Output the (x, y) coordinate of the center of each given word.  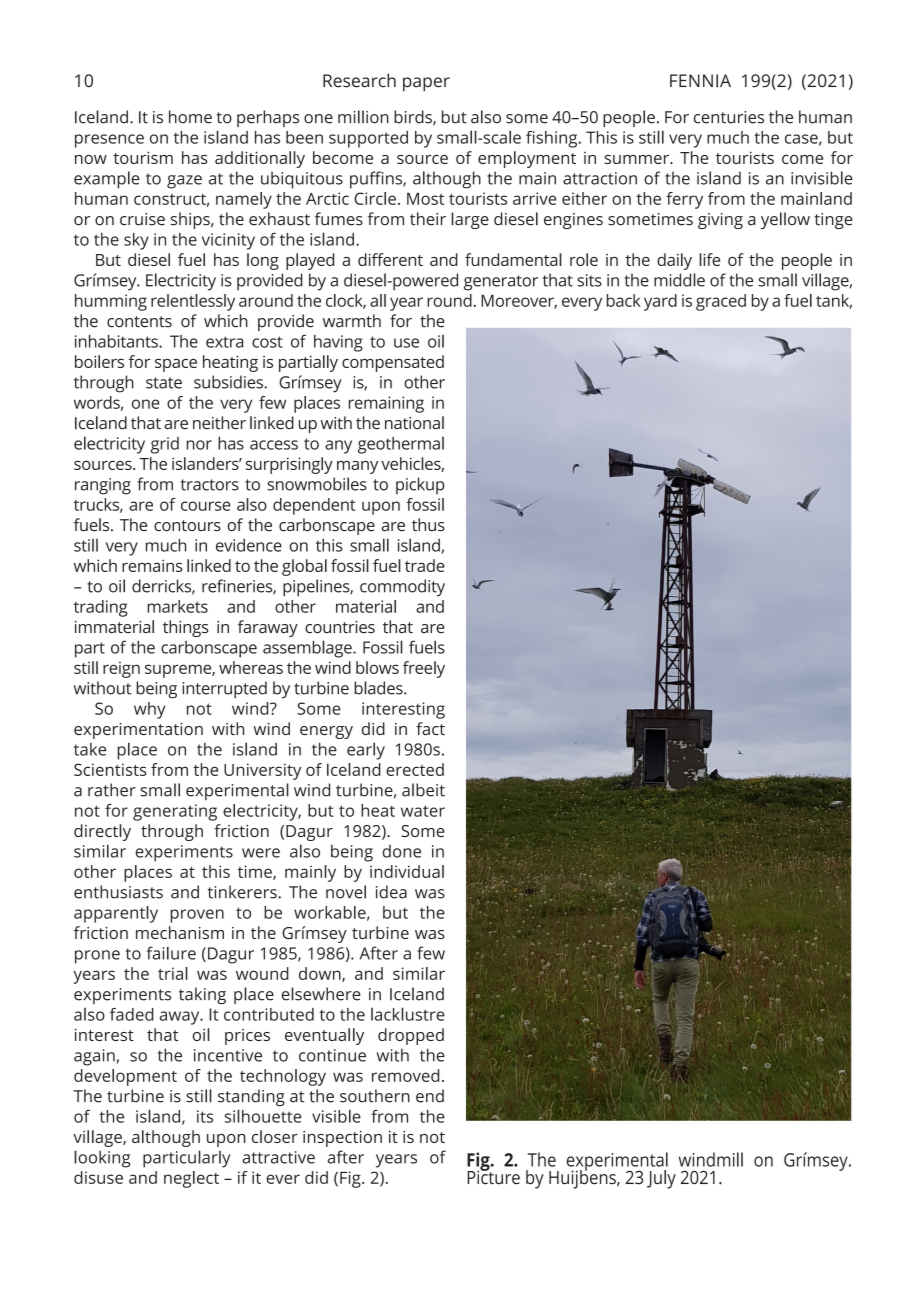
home (190, 117)
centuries (729, 117)
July (661, 1179)
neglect (191, 1179)
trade (425, 565)
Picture (493, 1176)
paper (426, 84)
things (186, 628)
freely (424, 669)
